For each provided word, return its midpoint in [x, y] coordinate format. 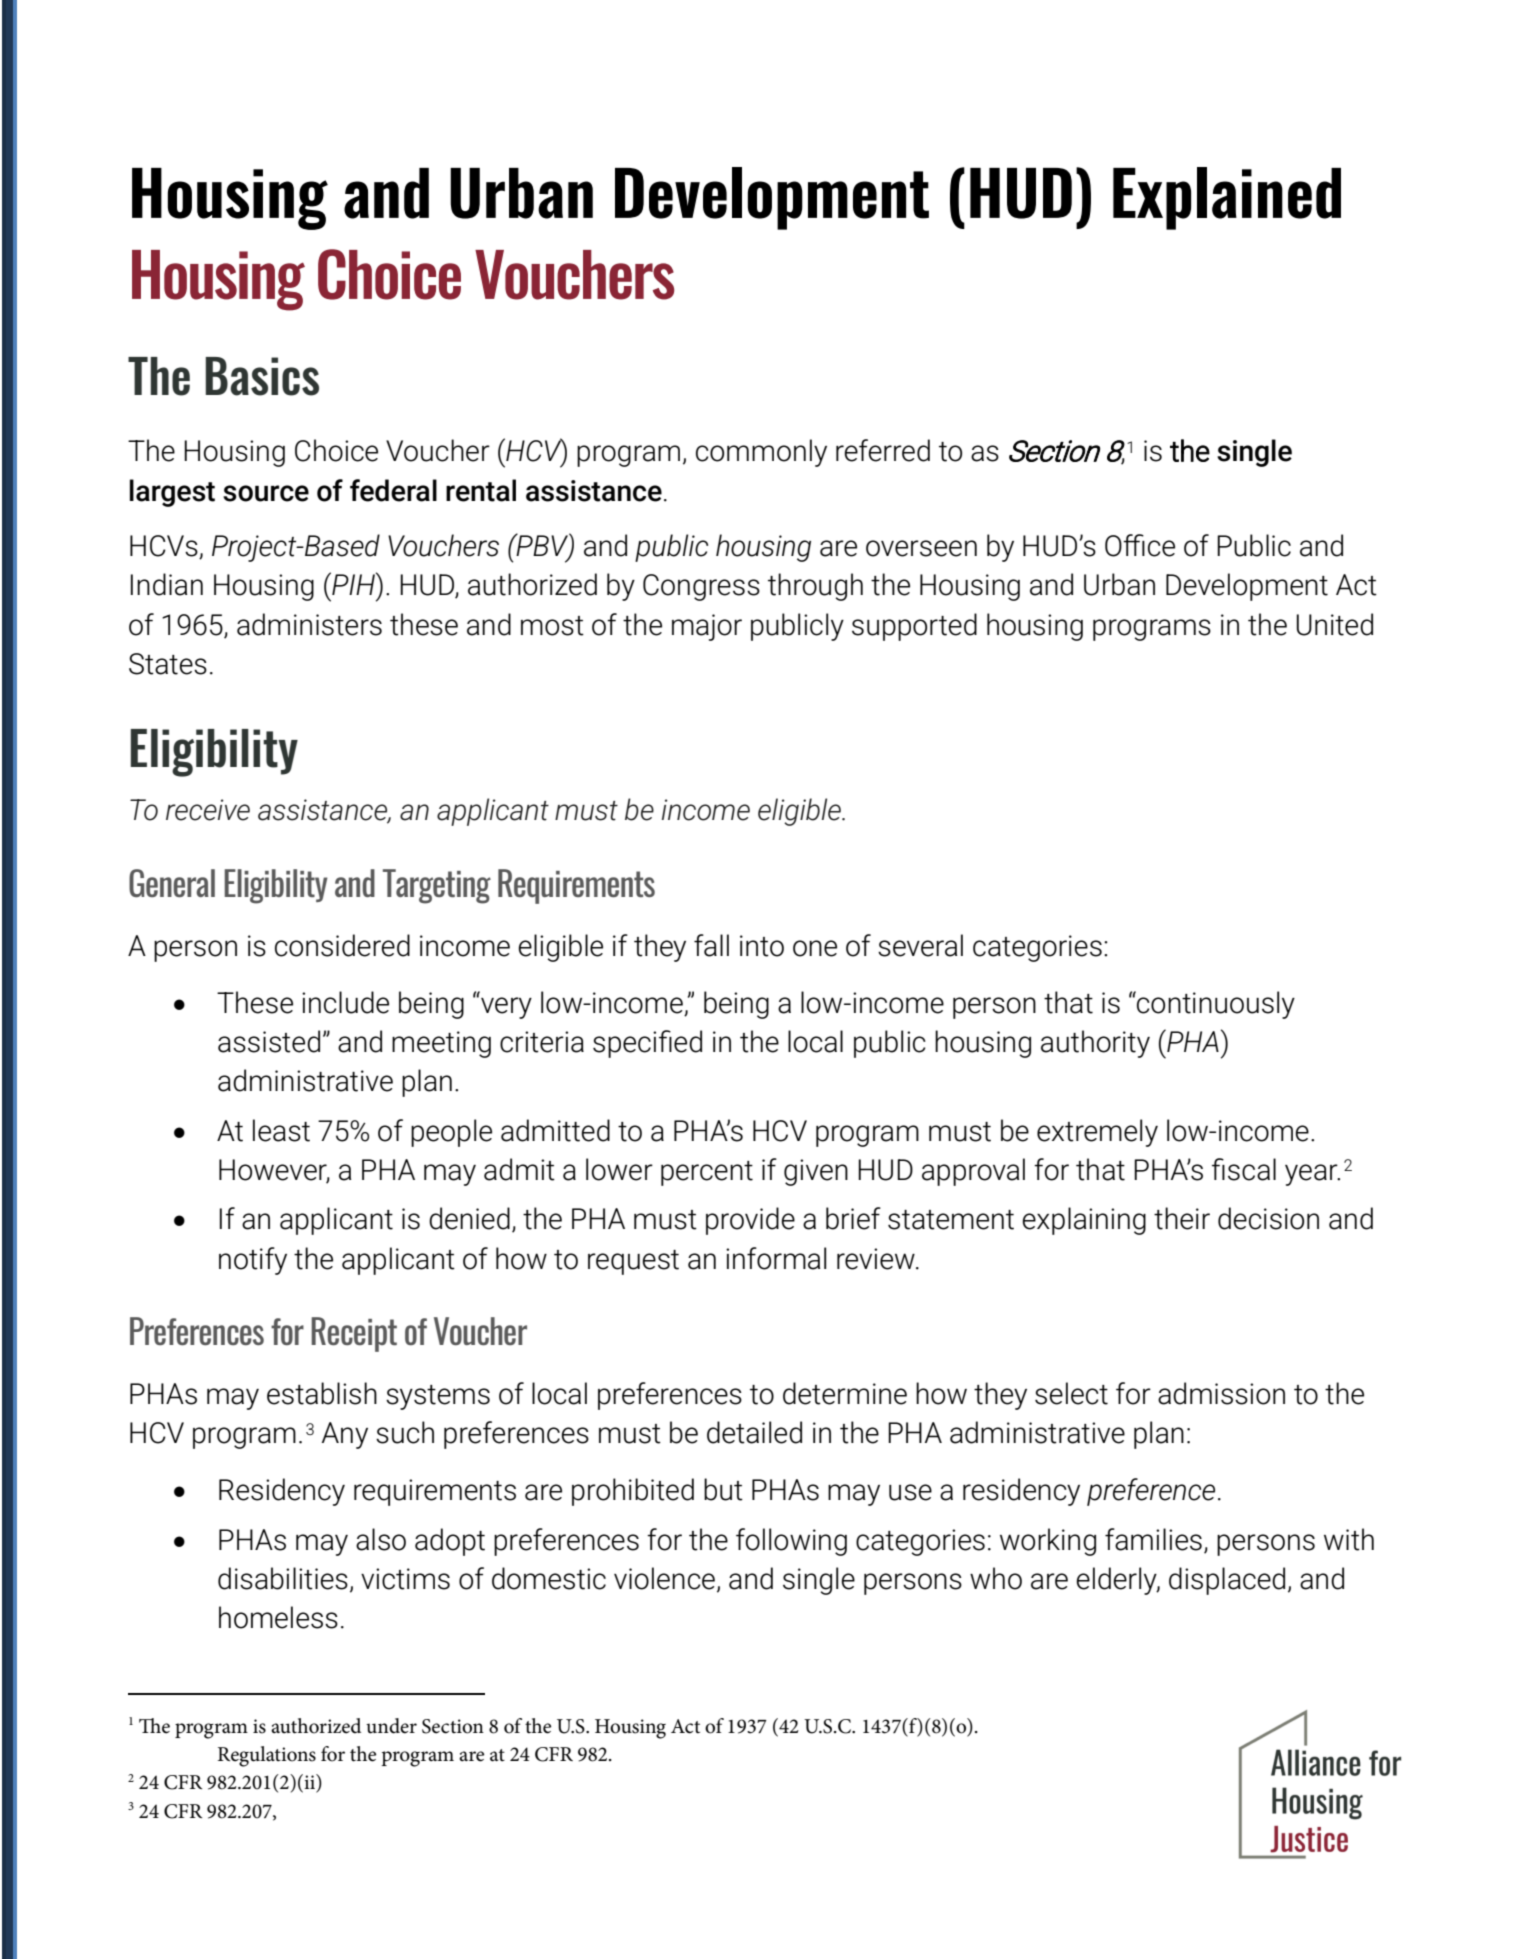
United [1334, 624]
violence [664, 1578]
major [707, 627]
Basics [262, 376]
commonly [761, 453]
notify [253, 1261]
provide [750, 1221]
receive [208, 810]
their [1182, 1218]
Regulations [267, 1756]
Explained [1227, 198]
